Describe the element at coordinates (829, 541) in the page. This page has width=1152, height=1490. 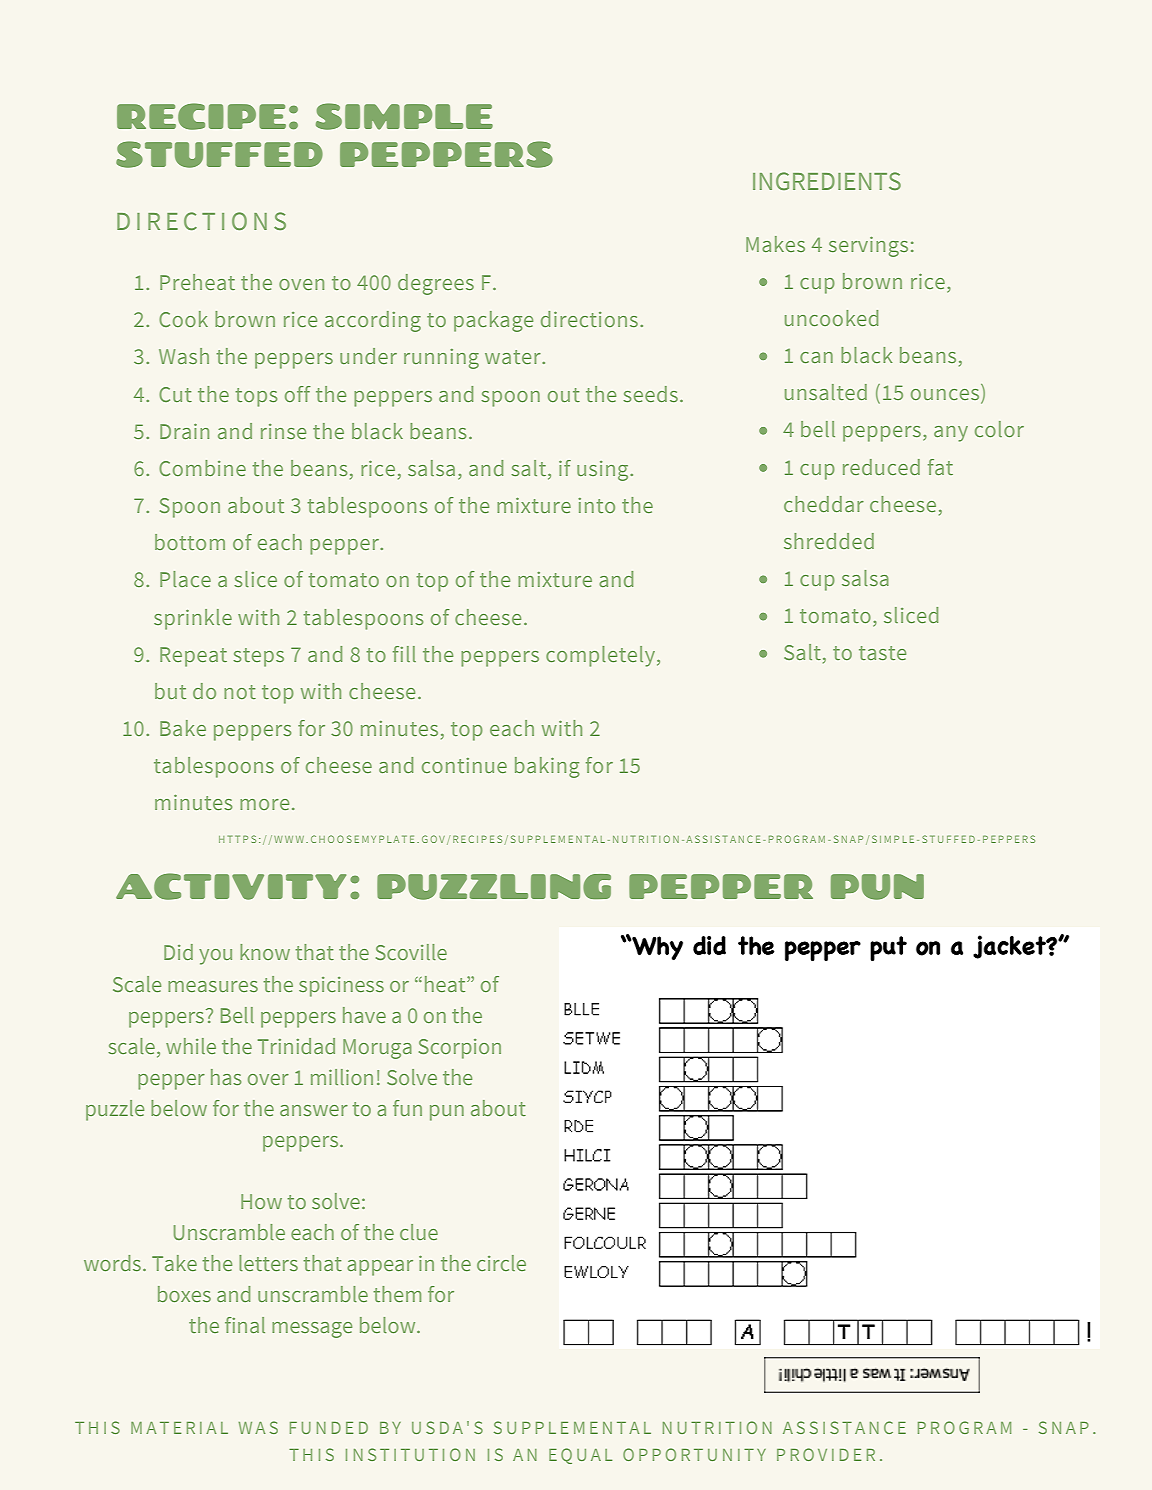
I see `shredded` at that location.
